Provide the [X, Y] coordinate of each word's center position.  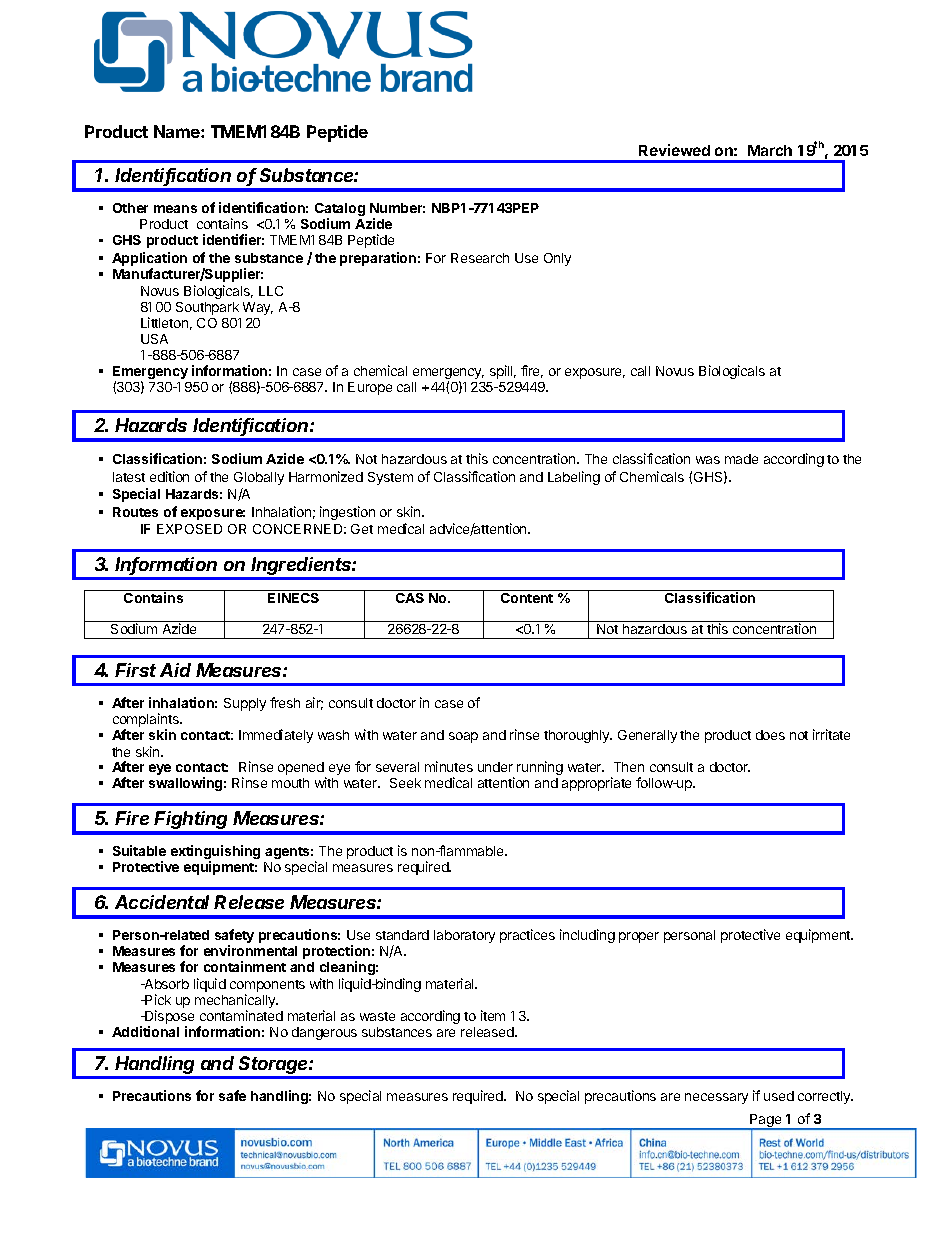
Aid [175, 670]
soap [463, 737]
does [770, 735]
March [770, 150]
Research [480, 258]
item [493, 1015]
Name [178, 131]
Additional [145, 1031]
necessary [716, 1098]
